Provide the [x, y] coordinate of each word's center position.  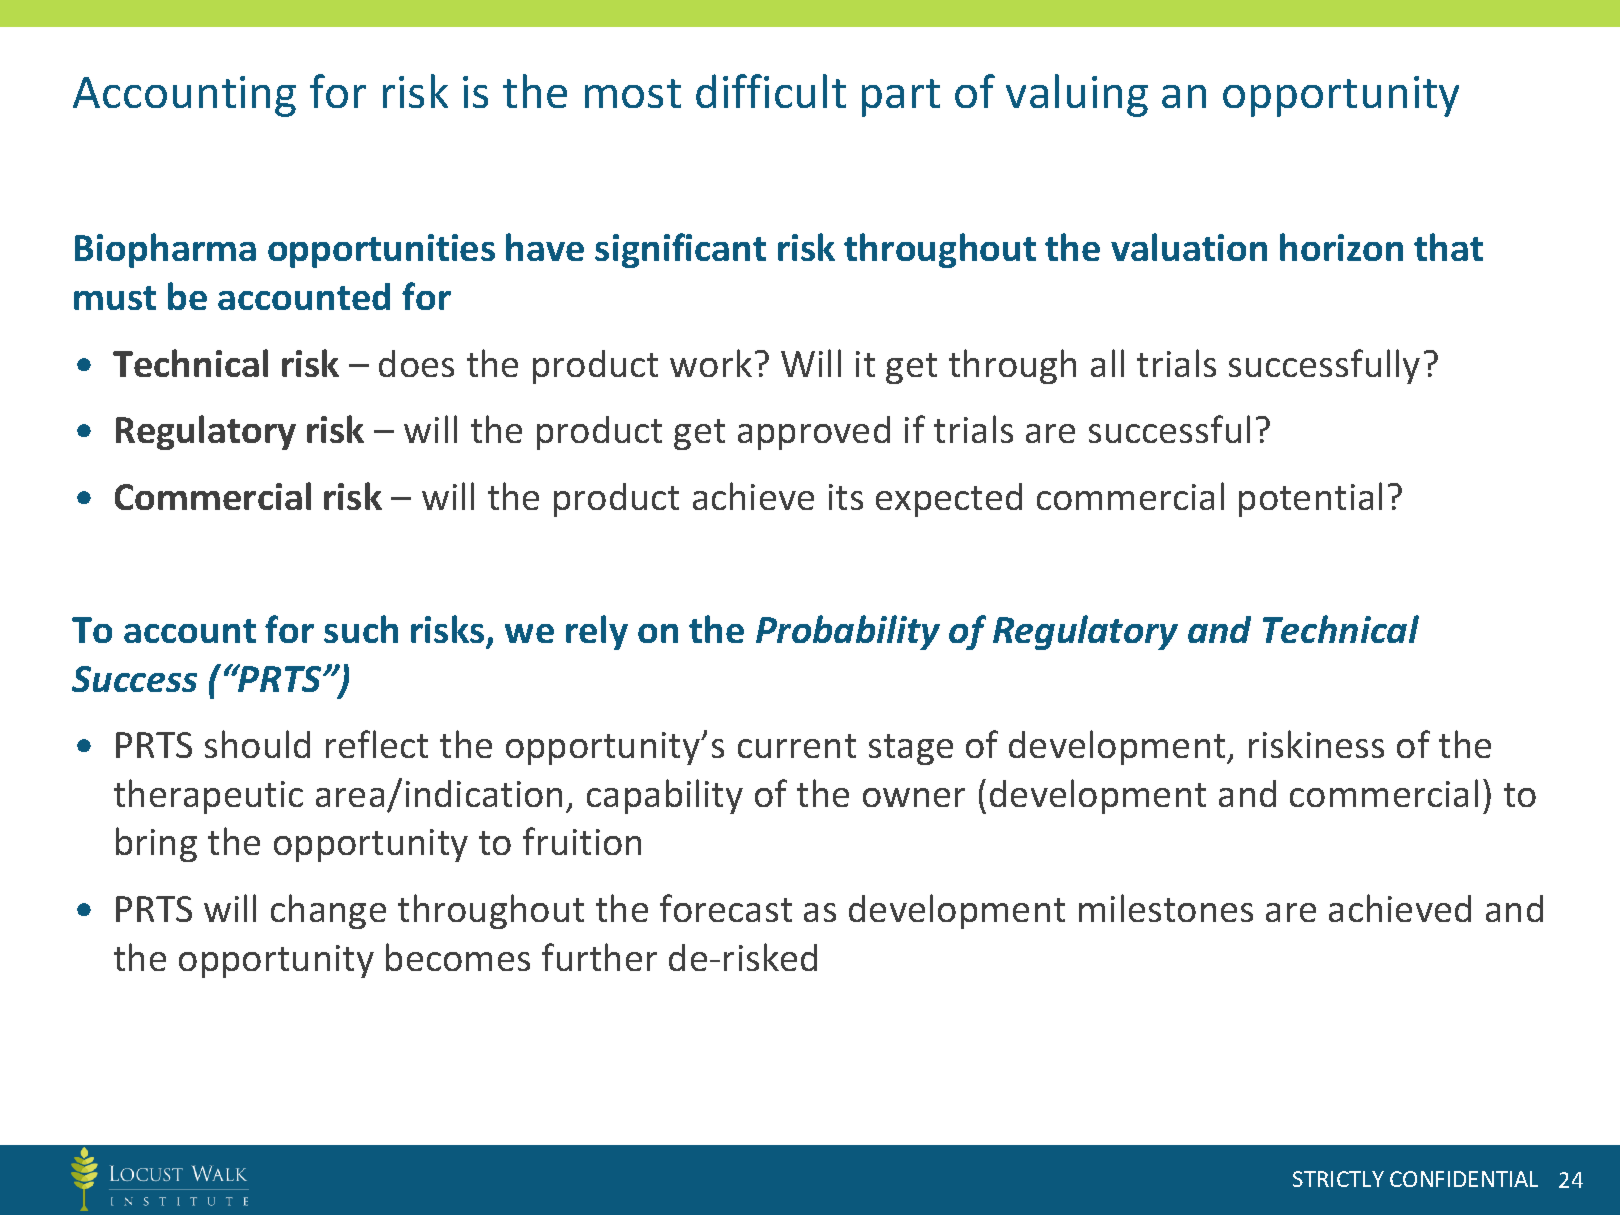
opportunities [381, 251]
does [416, 363]
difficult [771, 91]
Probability [848, 632]
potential [1310, 499]
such [361, 629]
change [328, 911]
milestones [1166, 908]
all [1107, 363]
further [599, 957]
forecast [726, 908]
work [711, 363]
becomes [458, 957]
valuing [1077, 95]
